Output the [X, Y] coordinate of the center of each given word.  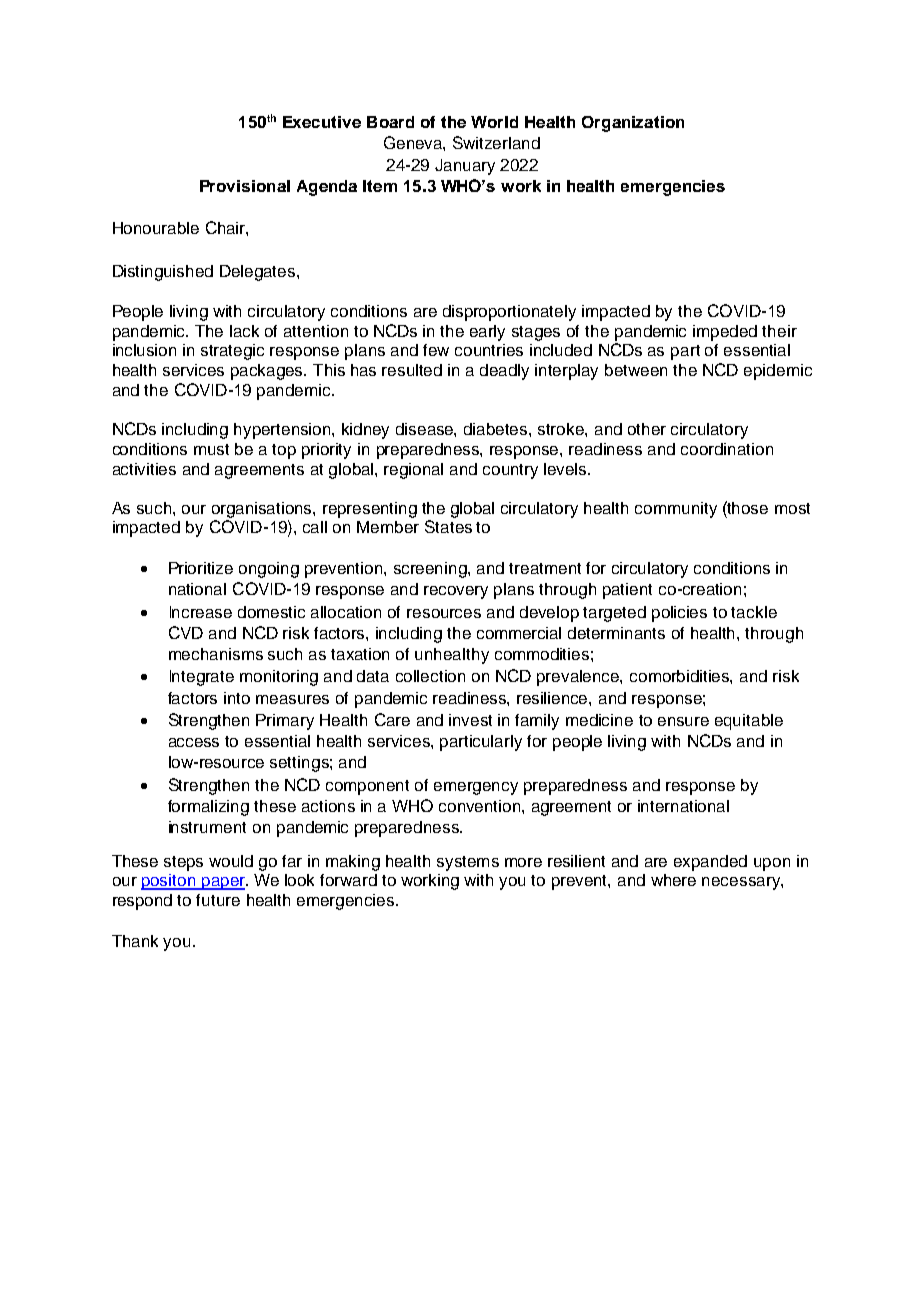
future [218, 900]
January [465, 167]
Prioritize [201, 568]
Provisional [245, 186]
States [448, 526]
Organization [633, 124]
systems [468, 863]
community [676, 510]
